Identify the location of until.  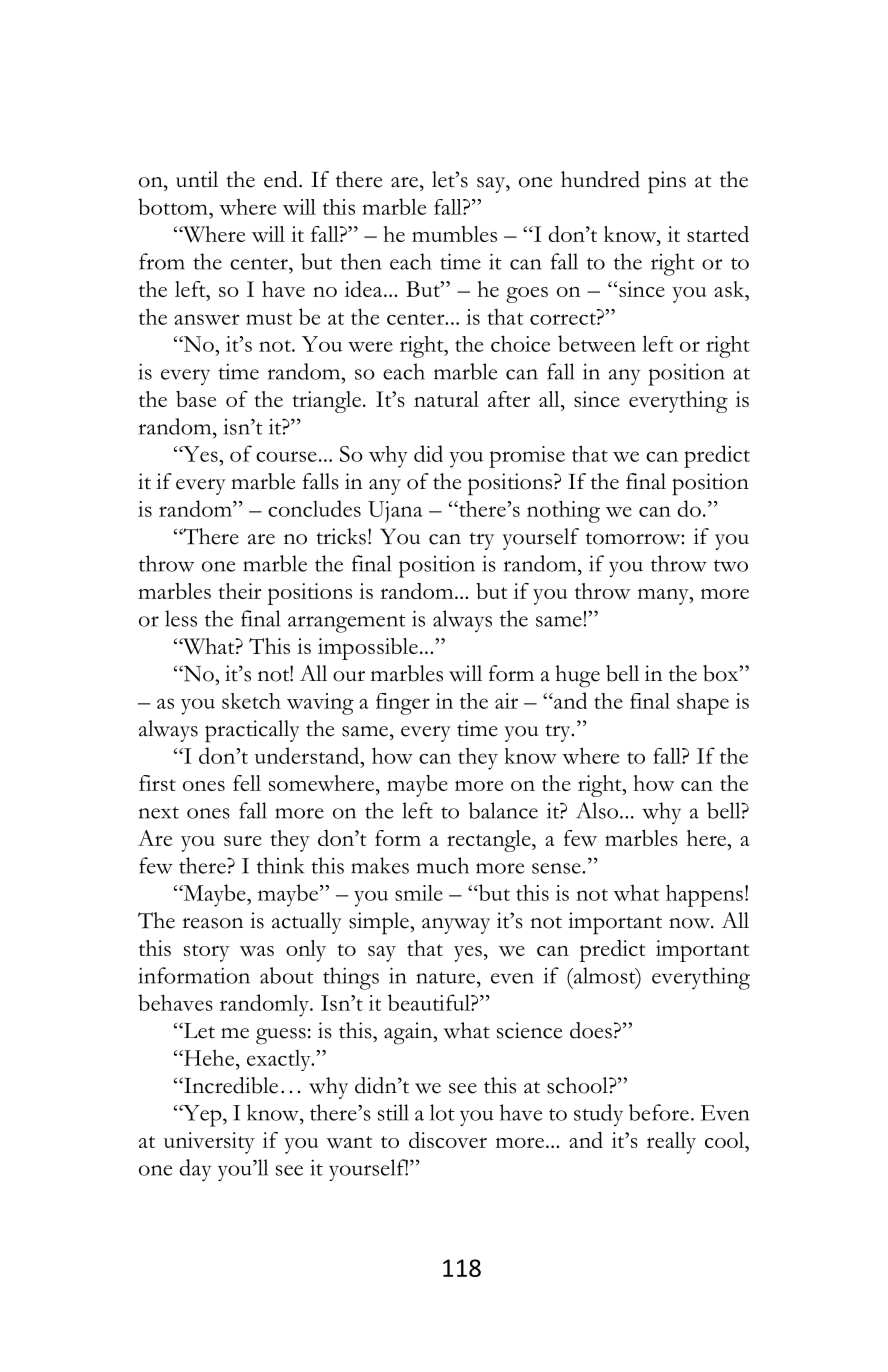
(197, 179).
